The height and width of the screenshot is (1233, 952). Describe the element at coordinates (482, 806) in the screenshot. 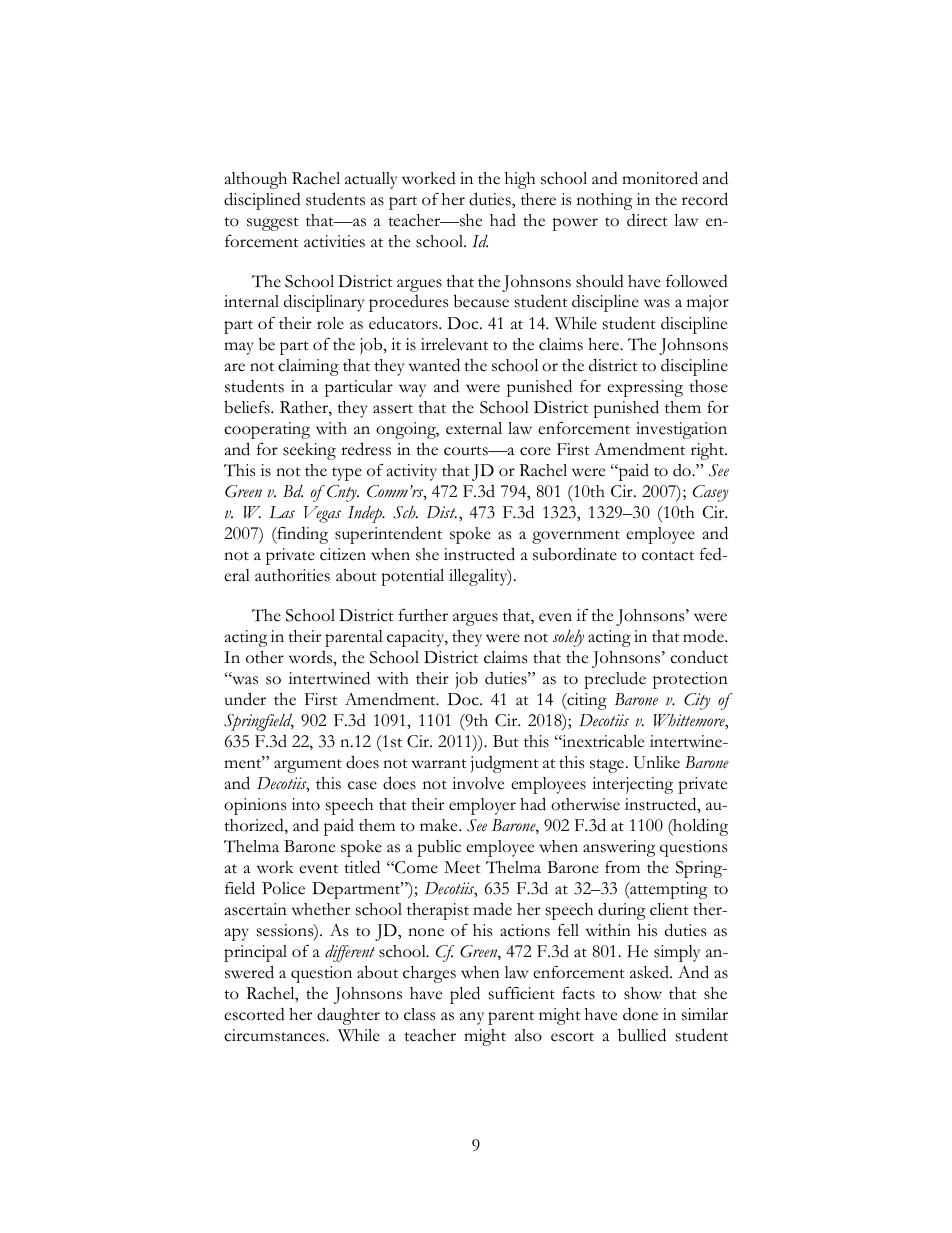

I see `employer` at that location.
